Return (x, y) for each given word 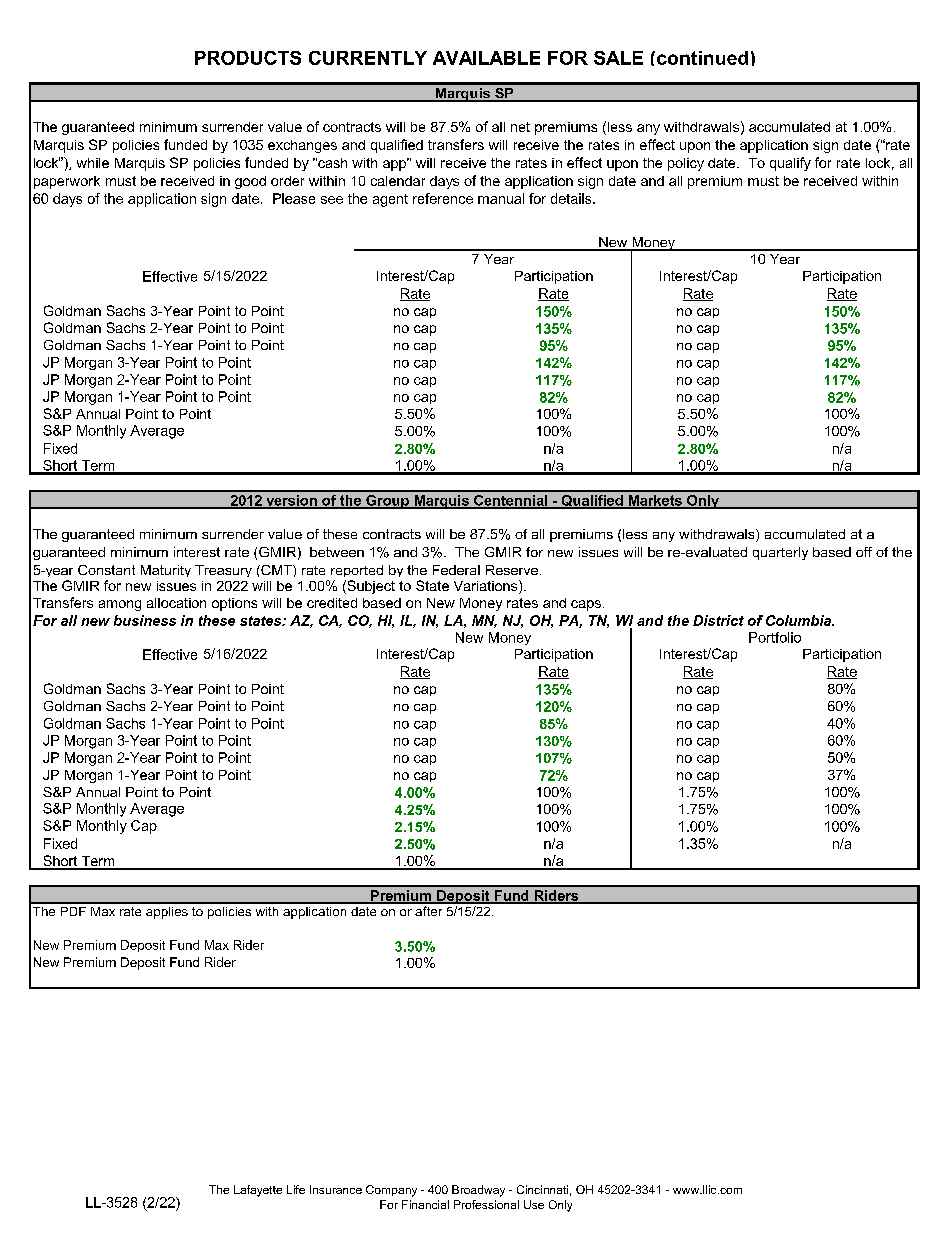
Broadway (478, 1191)
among (120, 605)
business (145, 620)
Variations (487, 587)
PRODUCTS (248, 58)
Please (294, 198)
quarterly (780, 553)
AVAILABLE (486, 58)
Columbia (799, 620)
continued (701, 58)
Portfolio (775, 637)
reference (443, 198)
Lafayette (258, 1191)
